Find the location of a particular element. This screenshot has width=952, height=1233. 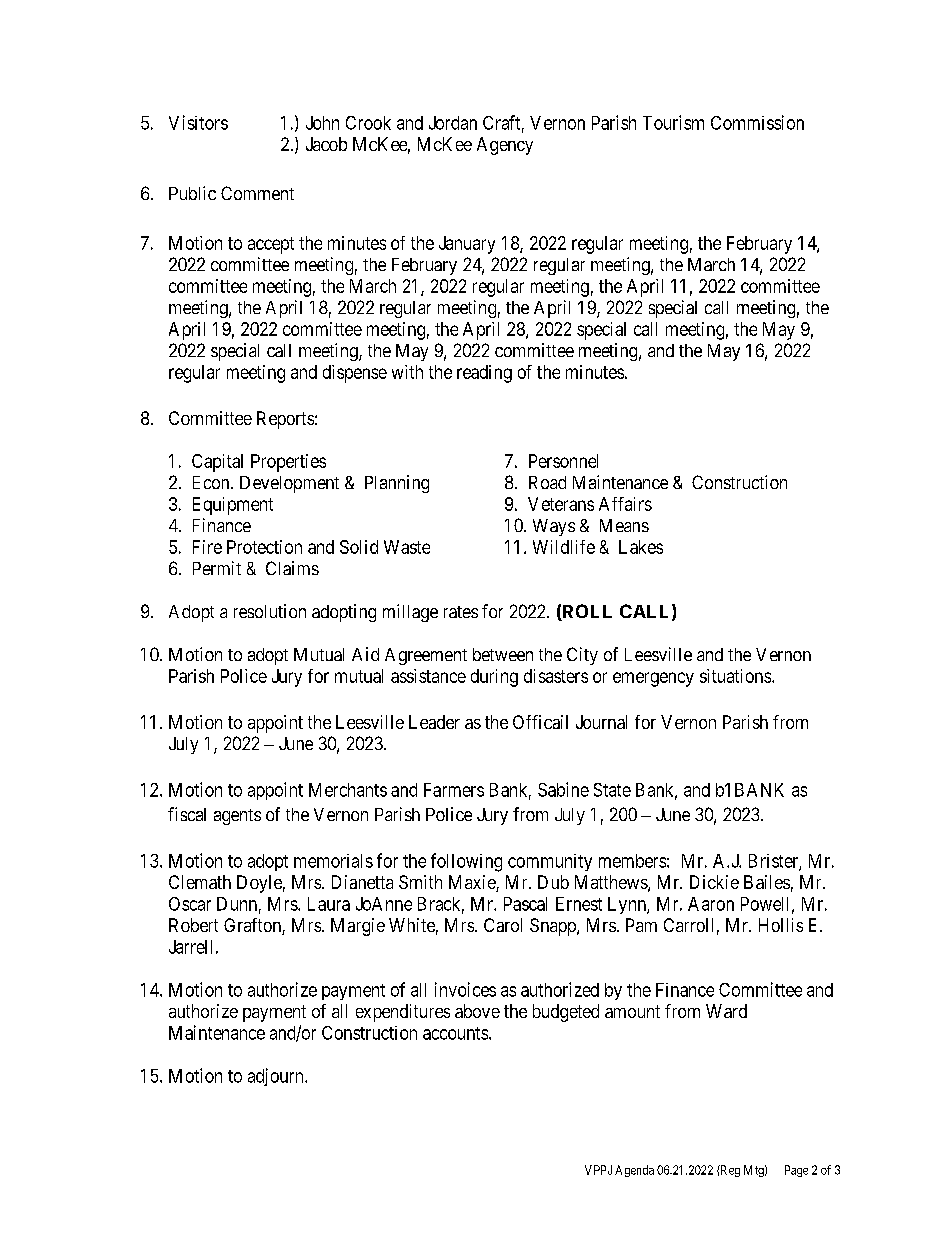

Comment is located at coordinates (257, 193).
